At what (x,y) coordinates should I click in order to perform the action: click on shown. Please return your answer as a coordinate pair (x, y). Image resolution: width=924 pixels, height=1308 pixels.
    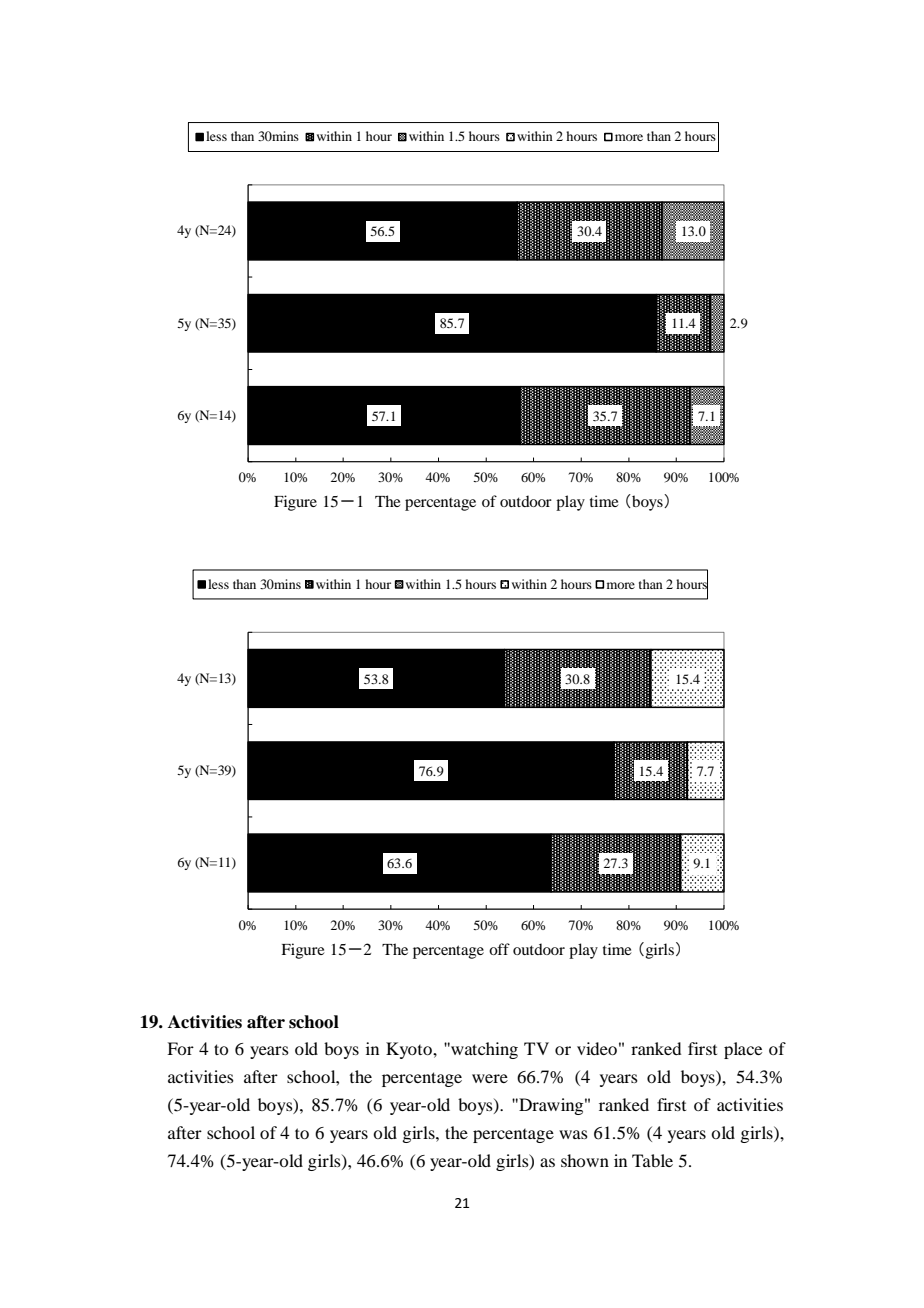
    Looking at the image, I should click on (585, 1160).
